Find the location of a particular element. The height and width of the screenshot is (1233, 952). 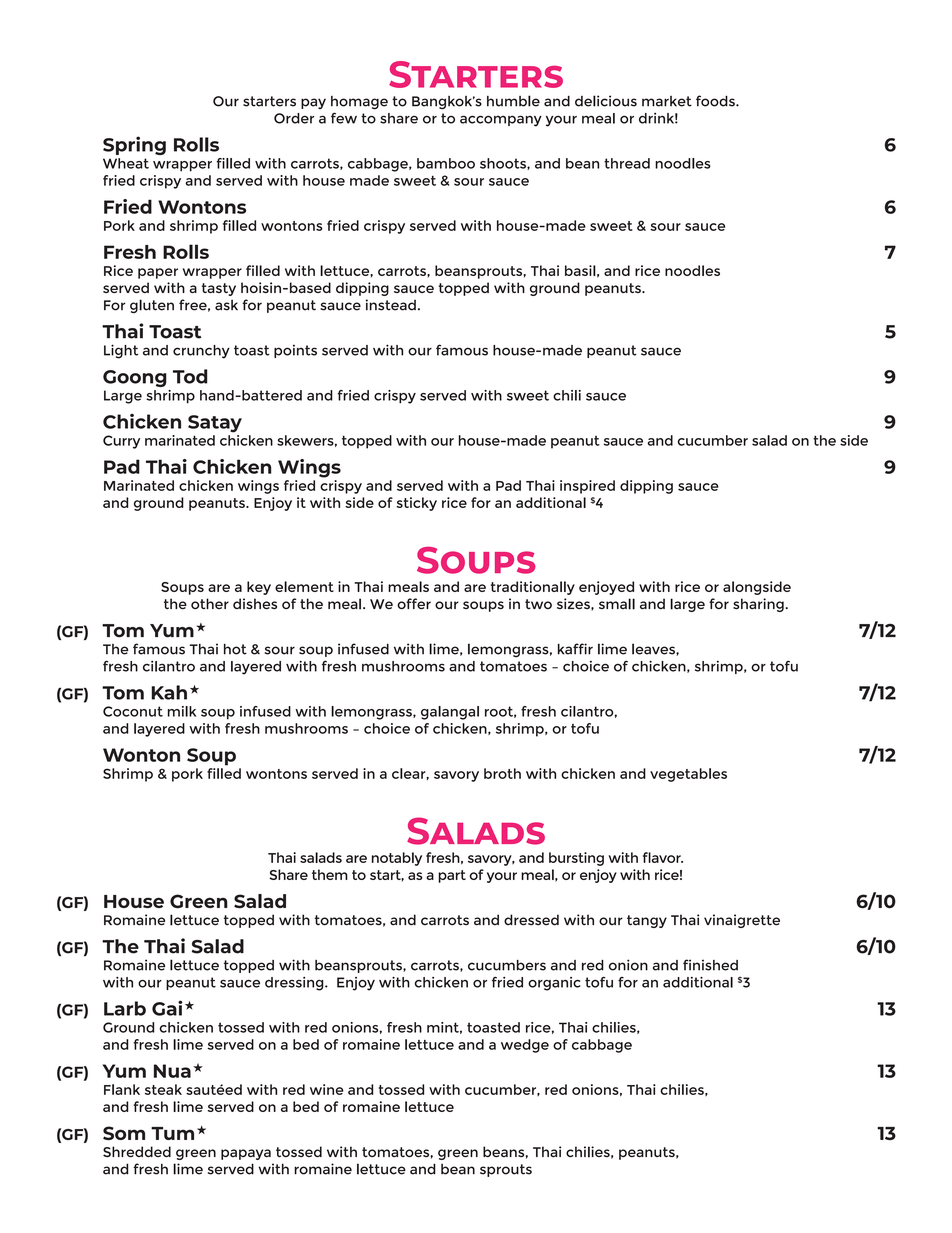

other is located at coordinates (210, 603).
